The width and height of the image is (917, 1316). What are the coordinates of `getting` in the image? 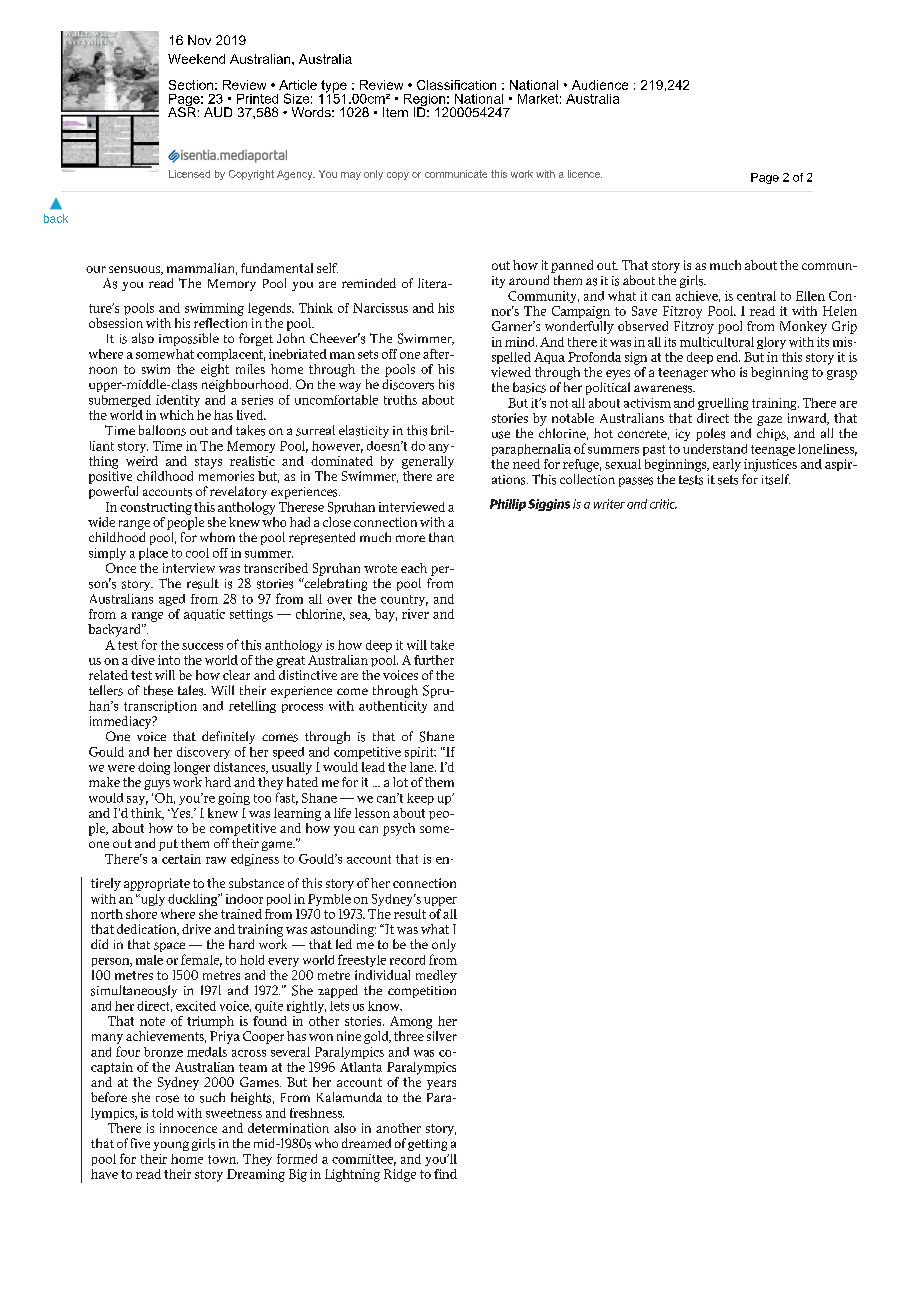 It's located at (427, 1145).
